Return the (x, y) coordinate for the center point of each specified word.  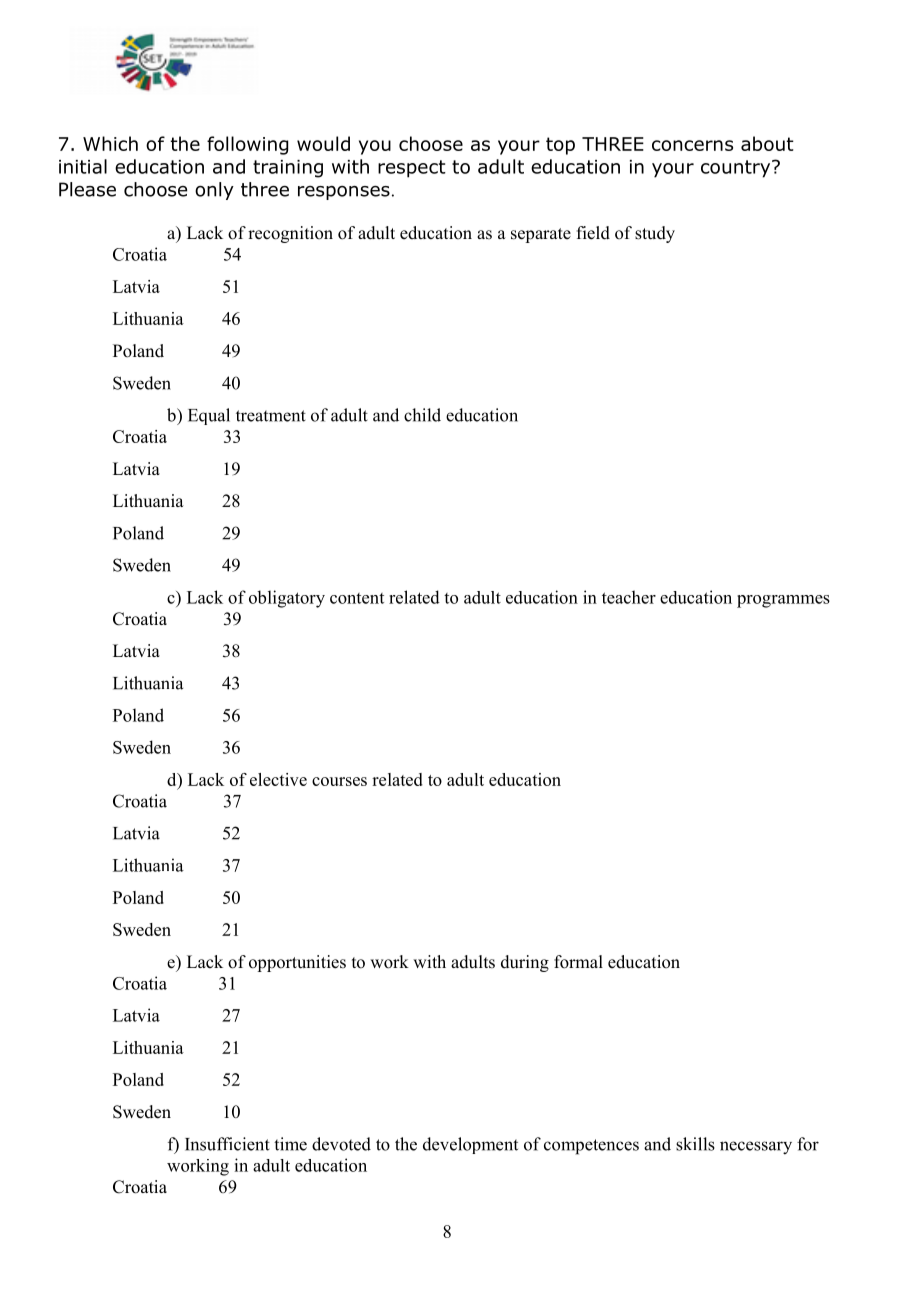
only (214, 191)
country (737, 169)
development (470, 1145)
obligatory (287, 599)
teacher (629, 597)
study (655, 234)
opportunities (297, 963)
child (422, 415)
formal (578, 962)
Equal (209, 416)
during (525, 963)
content (357, 598)
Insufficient (227, 1144)
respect (412, 169)
